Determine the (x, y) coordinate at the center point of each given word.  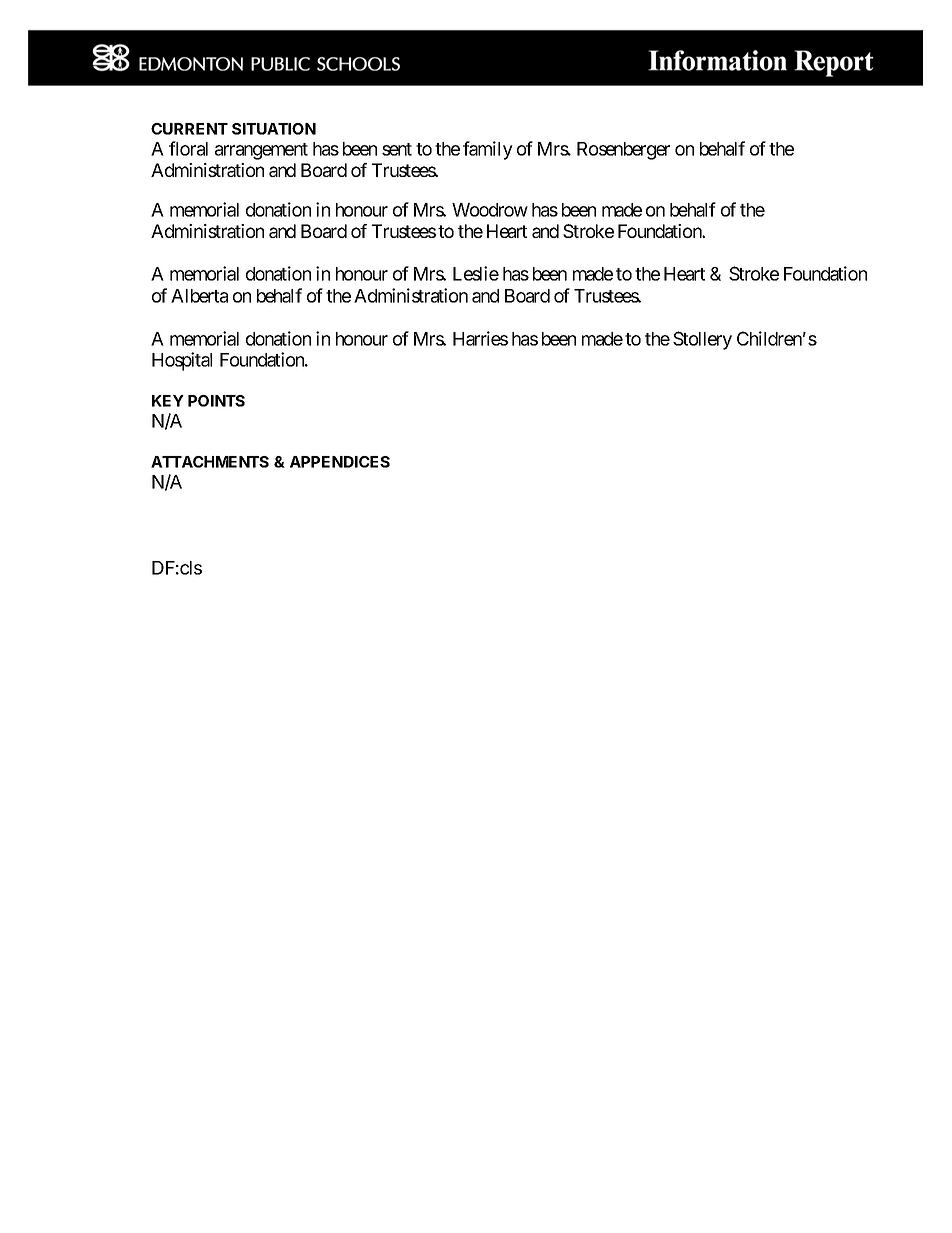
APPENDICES (340, 462)
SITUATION (274, 129)
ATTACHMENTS (210, 462)
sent (397, 149)
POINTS (216, 401)
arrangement (261, 151)
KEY (168, 401)
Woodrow (490, 210)
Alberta (199, 296)
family (488, 150)
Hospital (182, 361)
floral (188, 148)
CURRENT (189, 129)
